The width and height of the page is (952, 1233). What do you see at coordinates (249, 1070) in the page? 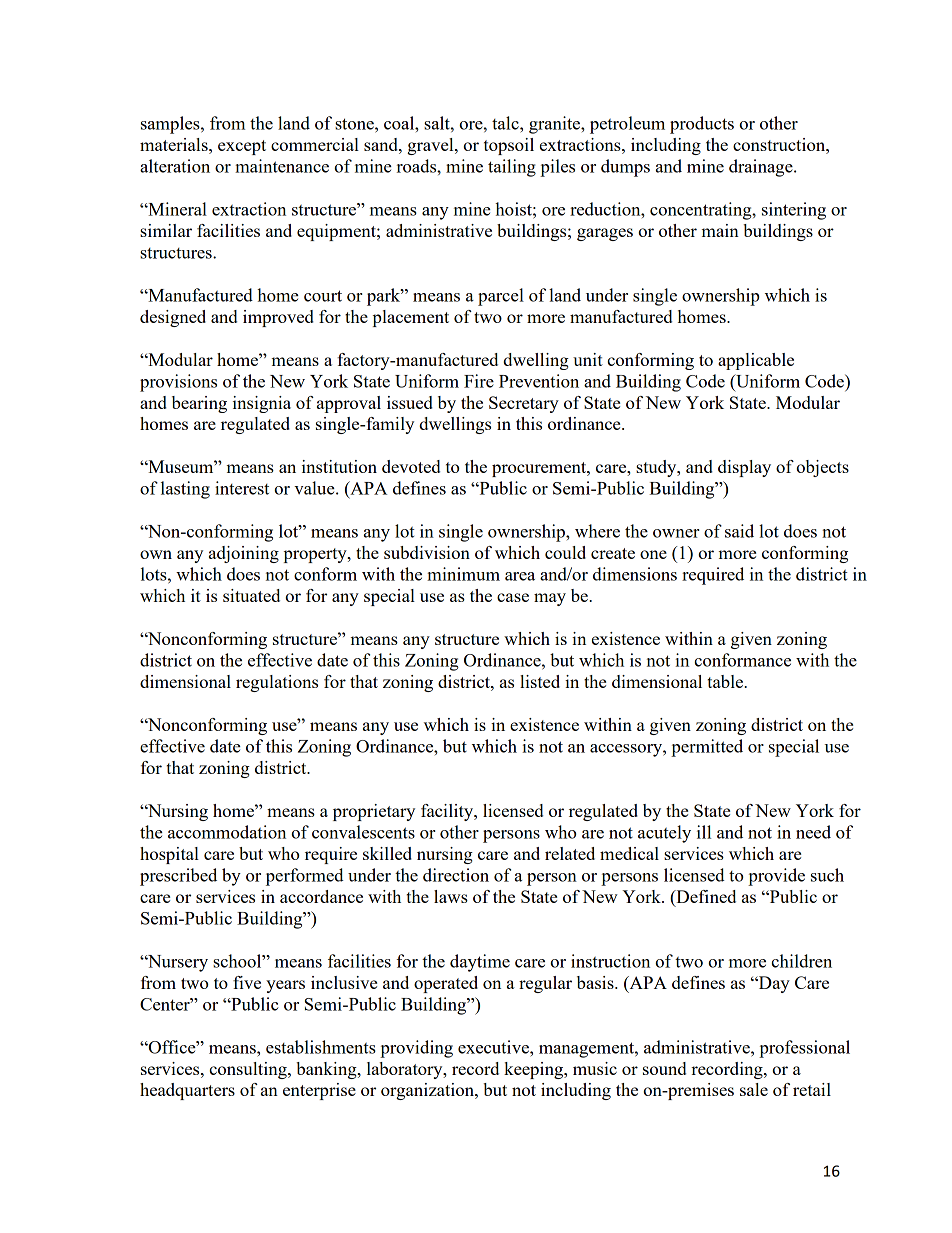
I see `consulting` at bounding box center [249, 1070].
